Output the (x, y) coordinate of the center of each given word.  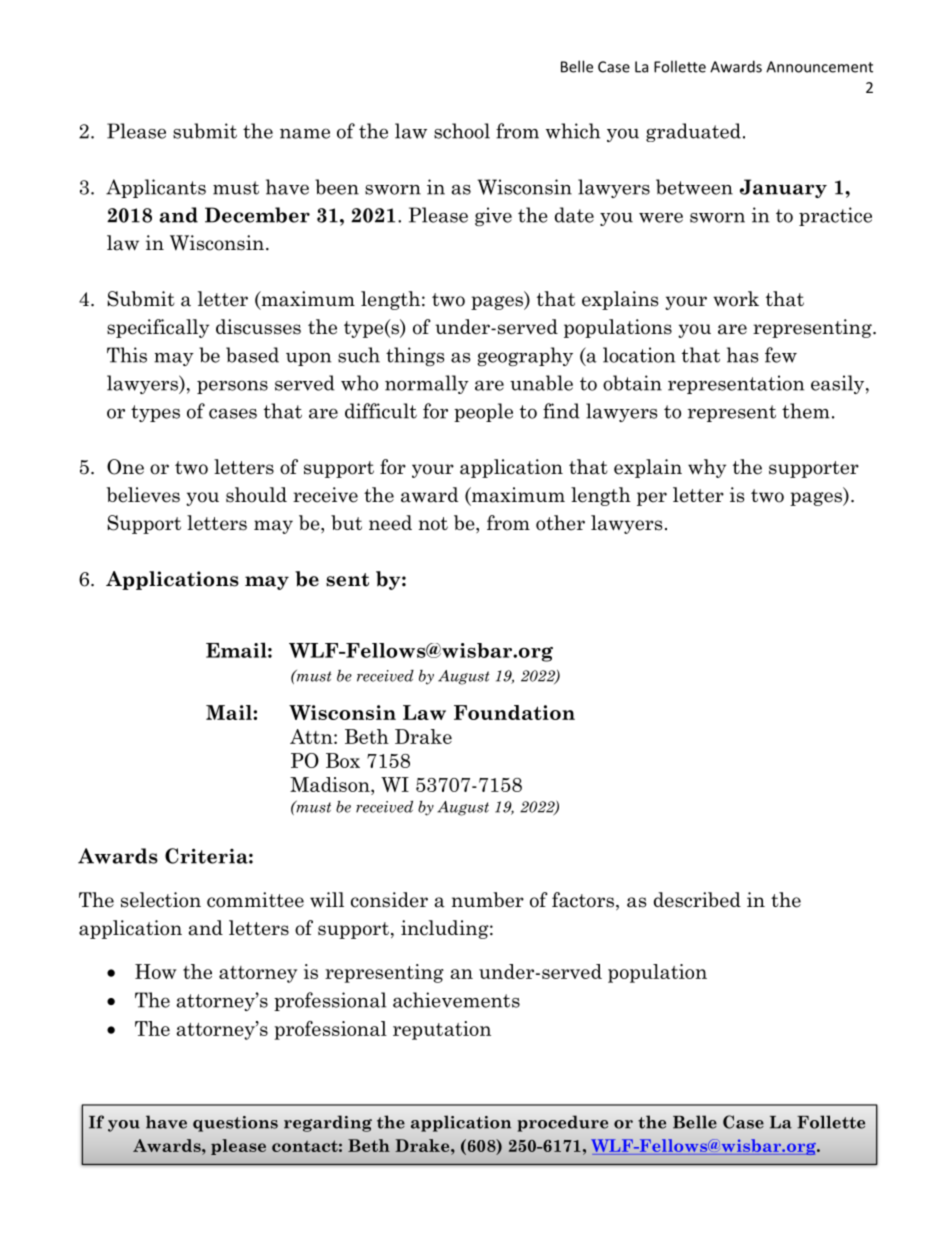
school (462, 131)
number (488, 900)
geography (525, 356)
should (256, 495)
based (252, 355)
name (305, 133)
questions (235, 1124)
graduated (693, 132)
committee (255, 900)
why (707, 468)
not (433, 524)
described (697, 900)
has (743, 355)
